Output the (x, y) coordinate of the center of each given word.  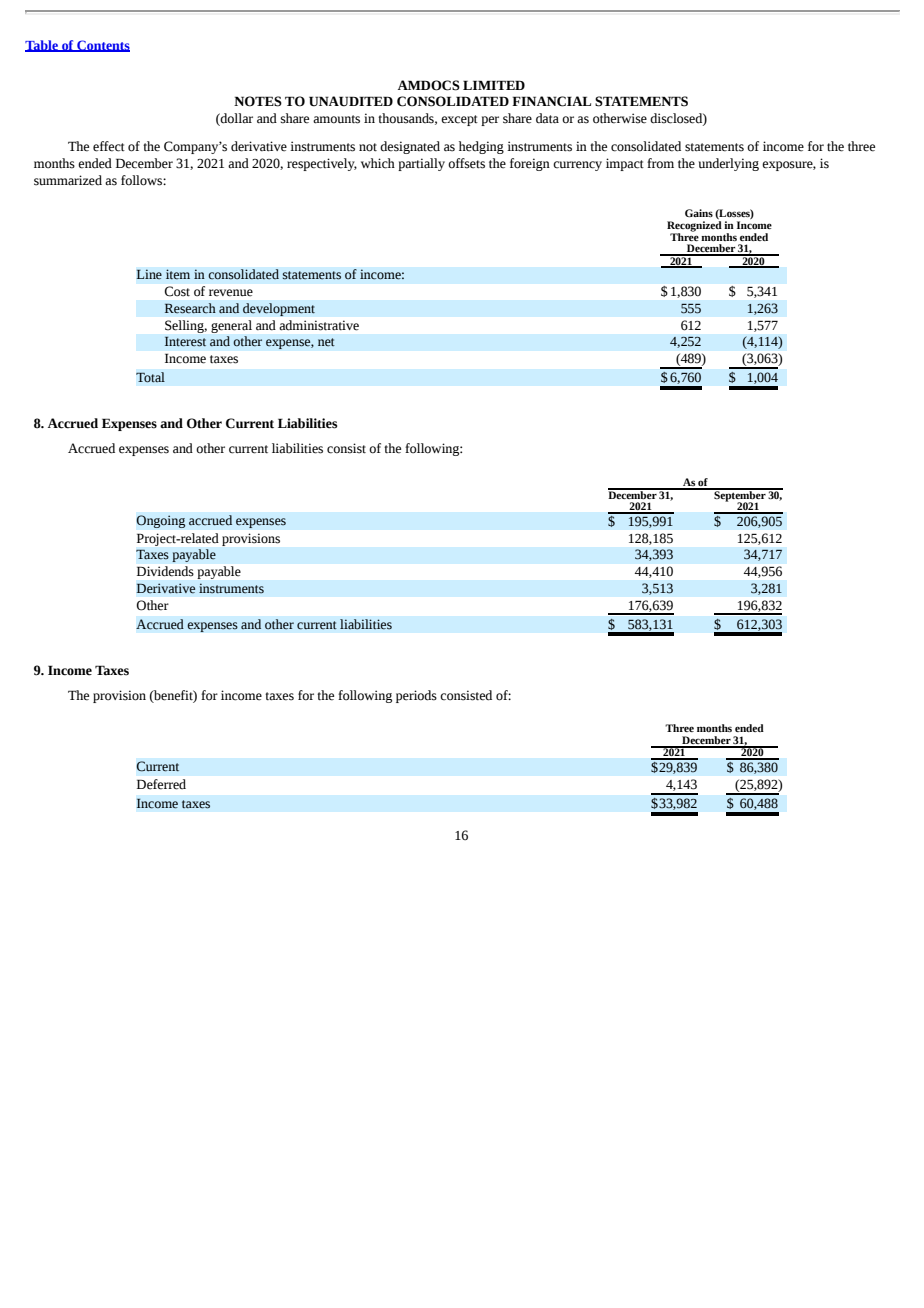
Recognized (694, 227)
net (326, 342)
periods (416, 696)
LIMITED (494, 85)
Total (150, 377)
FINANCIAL (551, 101)
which (378, 163)
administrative (319, 325)
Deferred (161, 784)
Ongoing (161, 521)
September (740, 495)
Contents (102, 46)
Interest (185, 342)
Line (149, 274)
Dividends (165, 571)
